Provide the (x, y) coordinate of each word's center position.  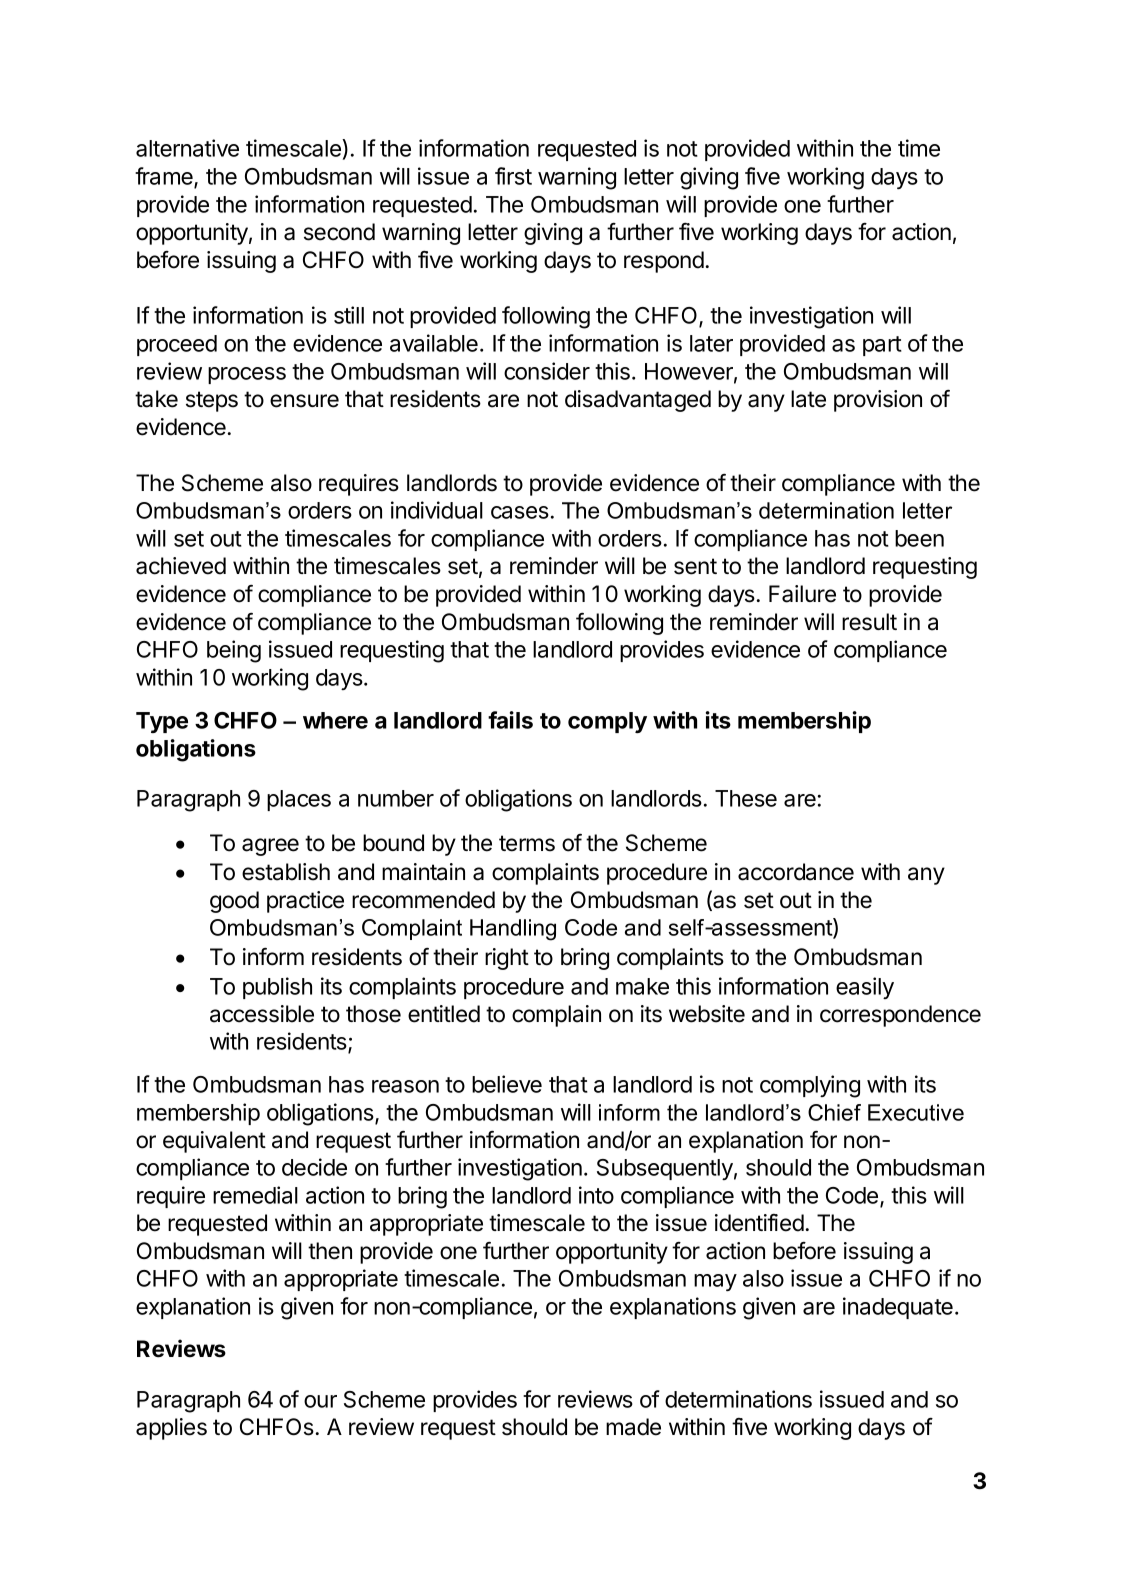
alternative (187, 148)
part (882, 346)
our (320, 1401)
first (513, 176)
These (746, 798)
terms (527, 843)
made (633, 1427)
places (299, 800)
